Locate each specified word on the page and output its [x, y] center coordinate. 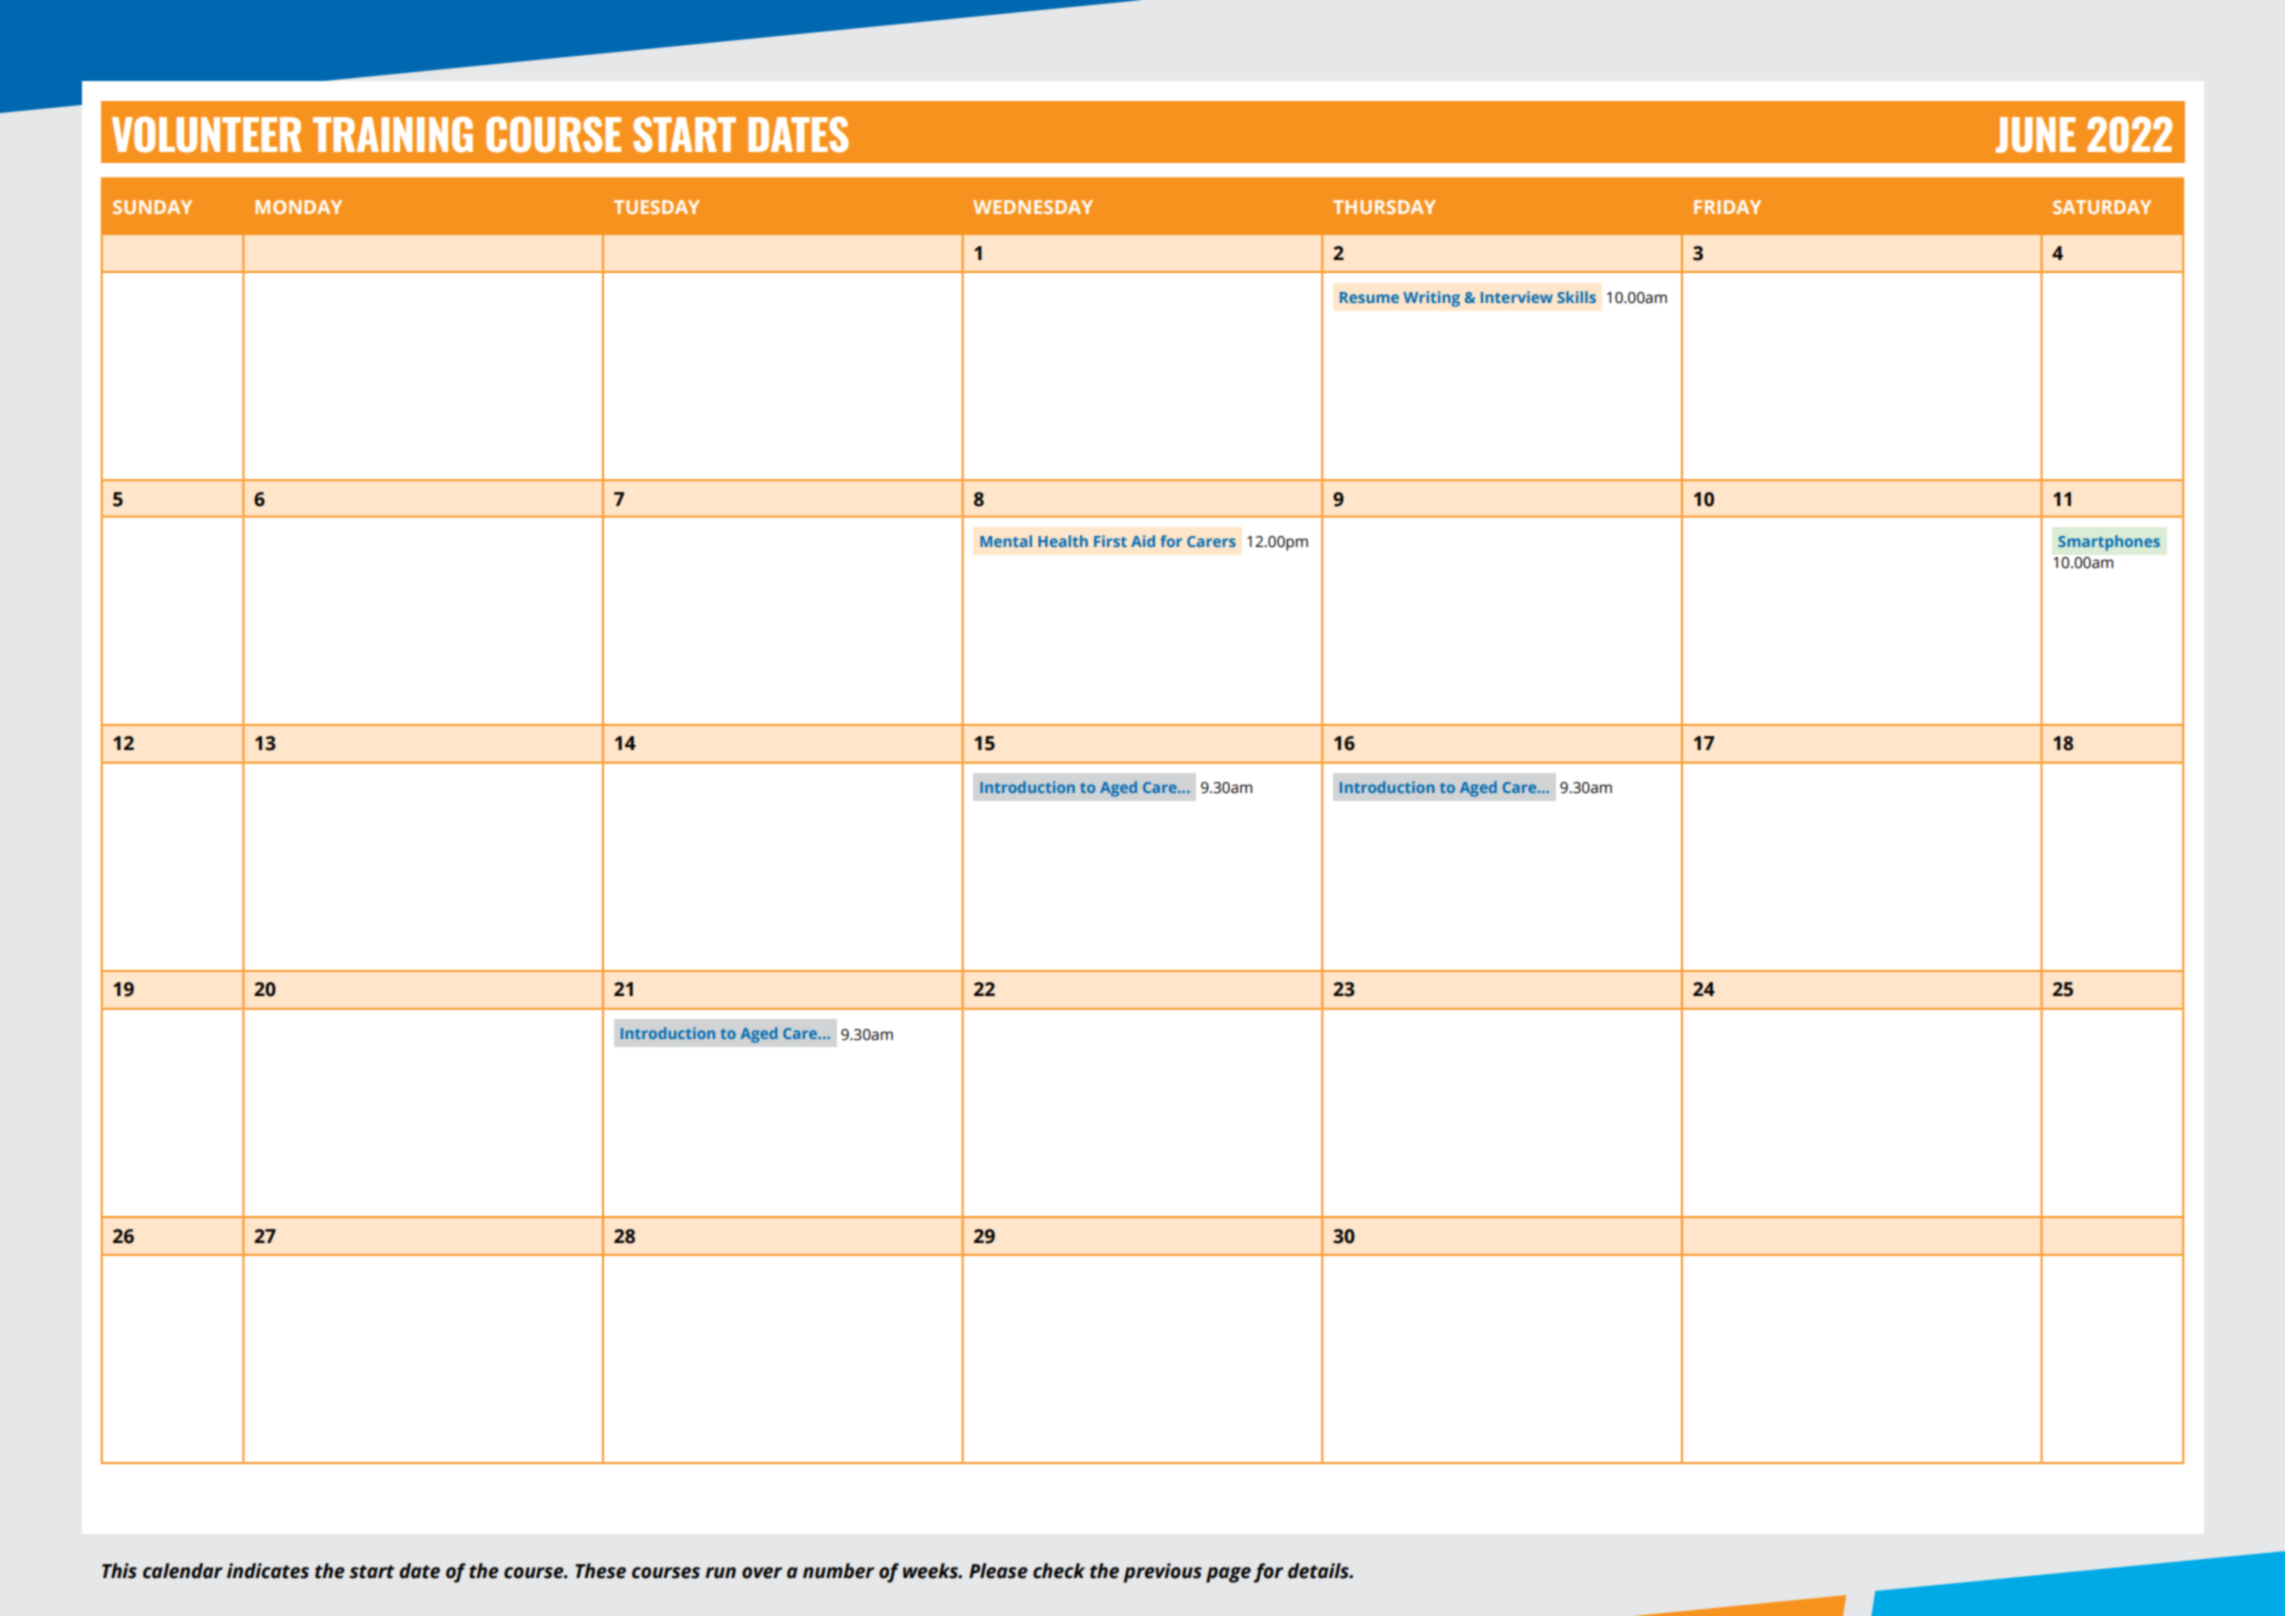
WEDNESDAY [1033, 207]
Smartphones [2109, 543]
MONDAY [298, 207]
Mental [1006, 541]
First [1110, 541]
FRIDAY [1727, 207]
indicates [268, 1571]
